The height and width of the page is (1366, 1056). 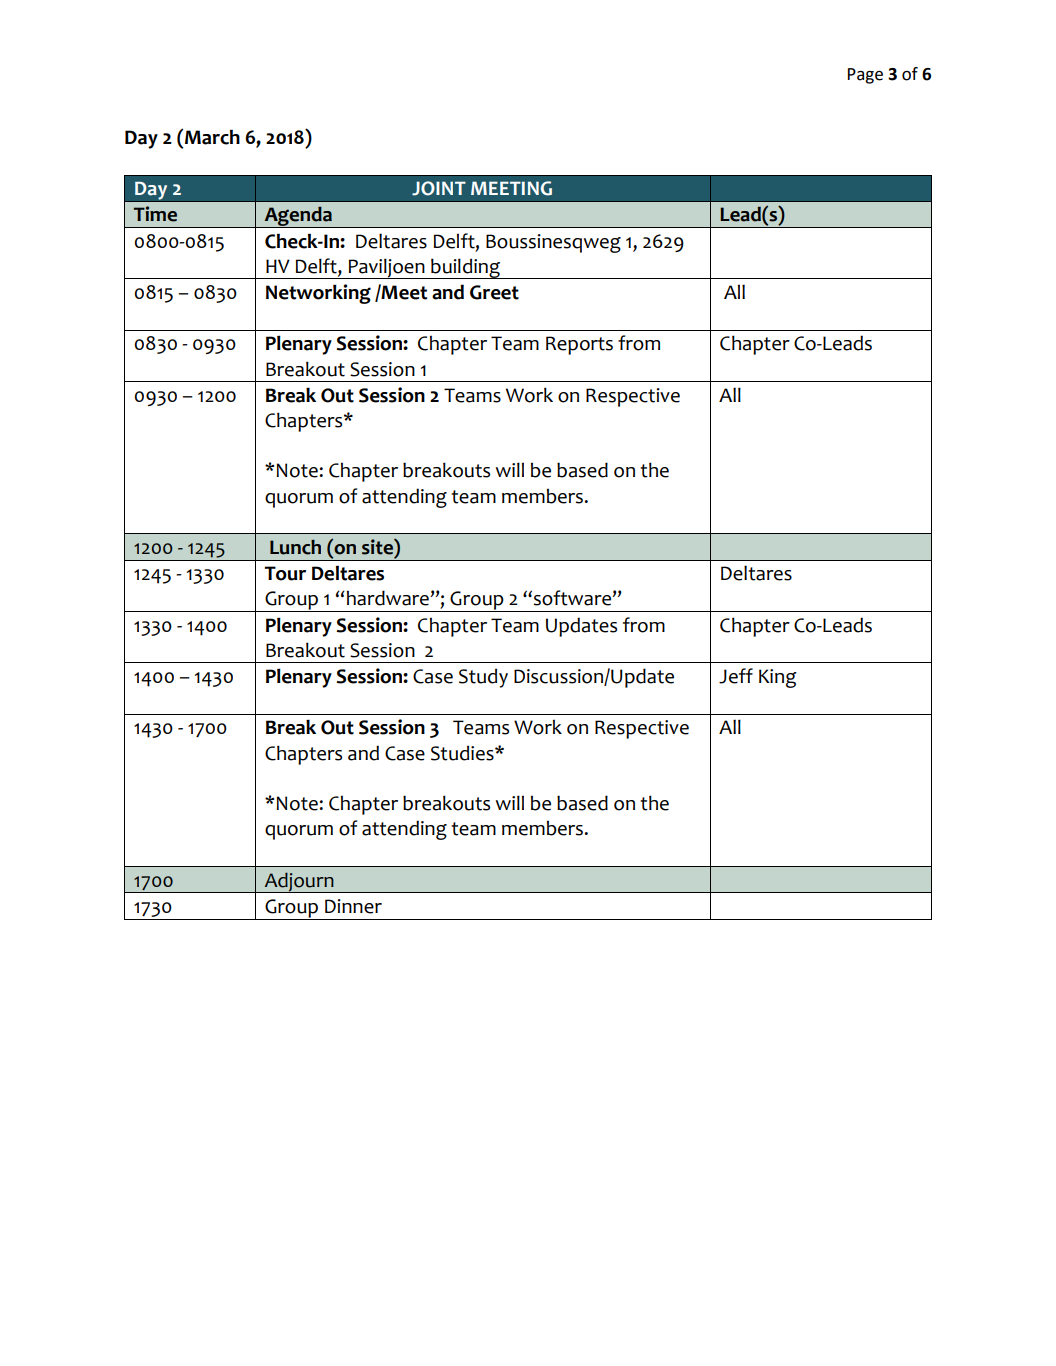 I want to click on site, so click(x=378, y=547).
